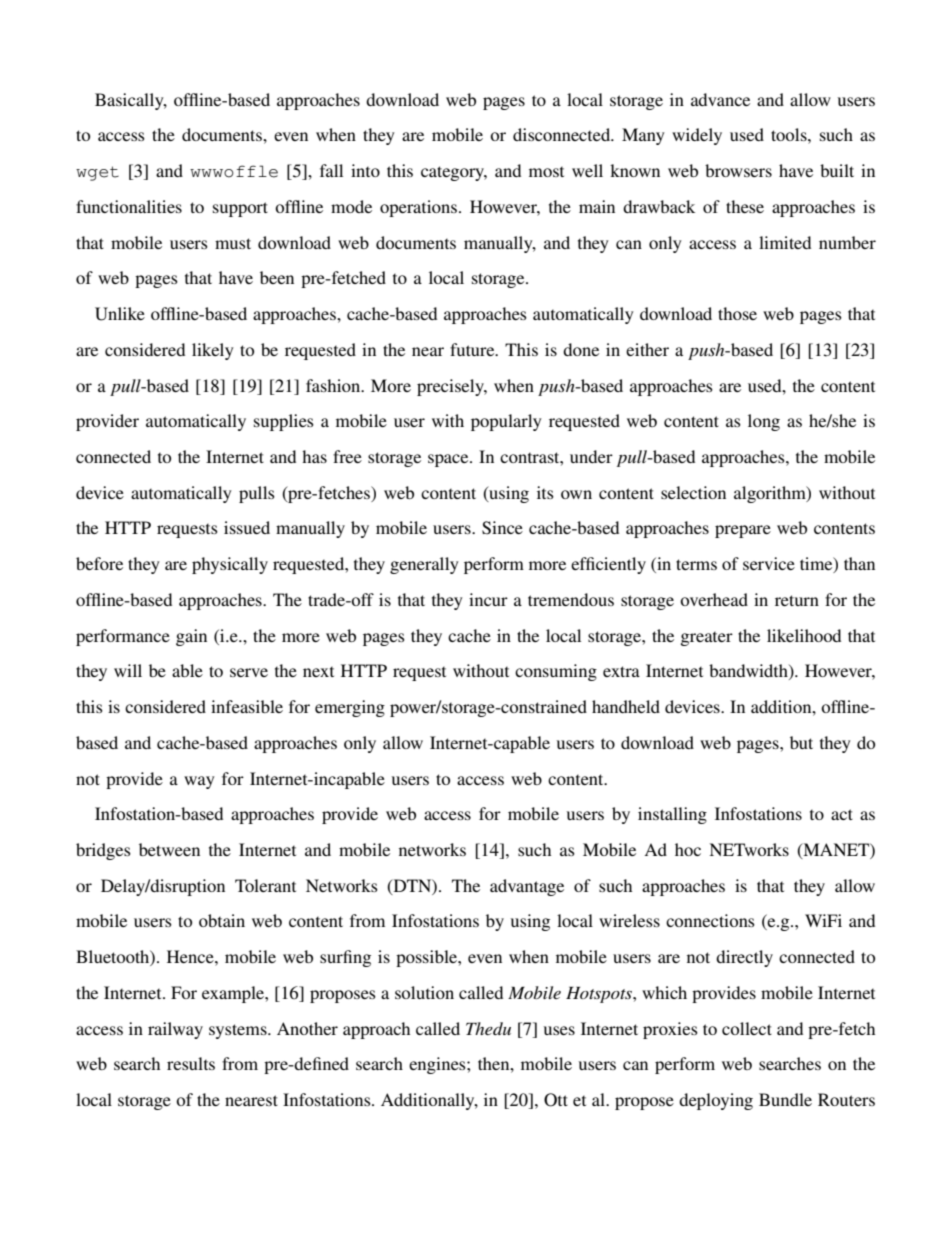 The image size is (952, 1233). What do you see at coordinates (169, 849) in the screenshot?
I see `between` at bounding box center [169, 849].
